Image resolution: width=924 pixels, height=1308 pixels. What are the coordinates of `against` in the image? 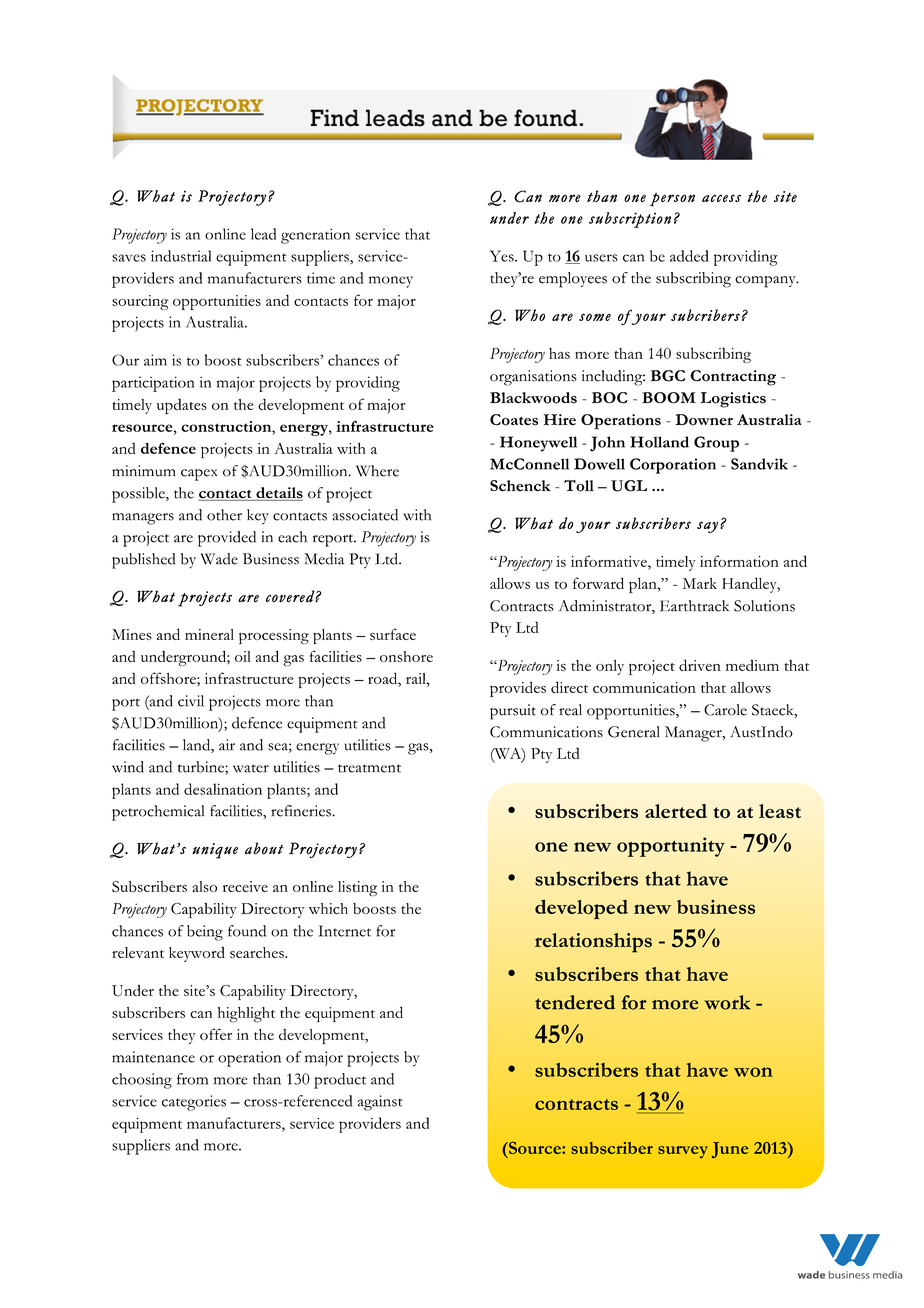 It's located at (380, 1103).
